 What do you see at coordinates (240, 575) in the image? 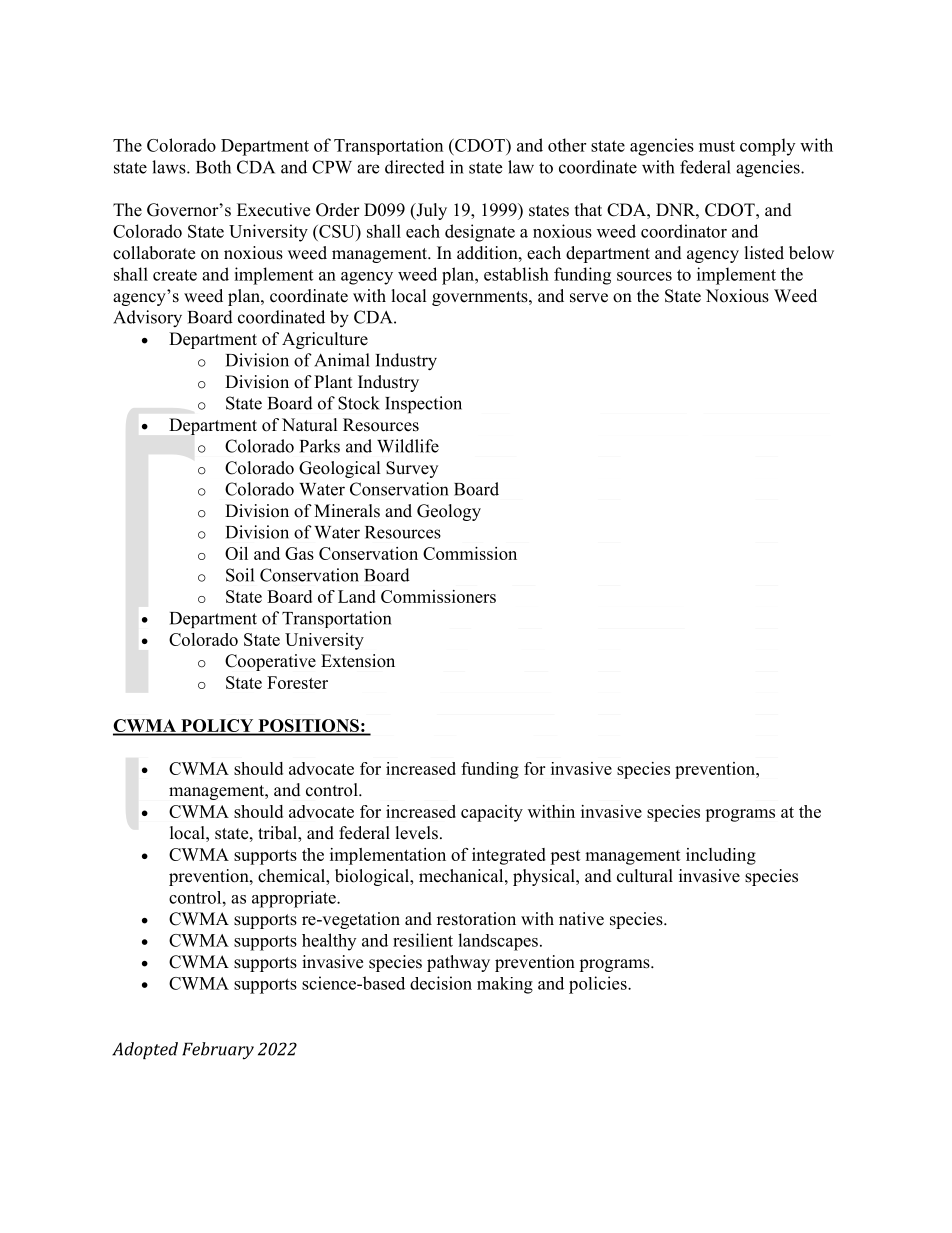
I see `Soil` at bounding box center [240, 575].
